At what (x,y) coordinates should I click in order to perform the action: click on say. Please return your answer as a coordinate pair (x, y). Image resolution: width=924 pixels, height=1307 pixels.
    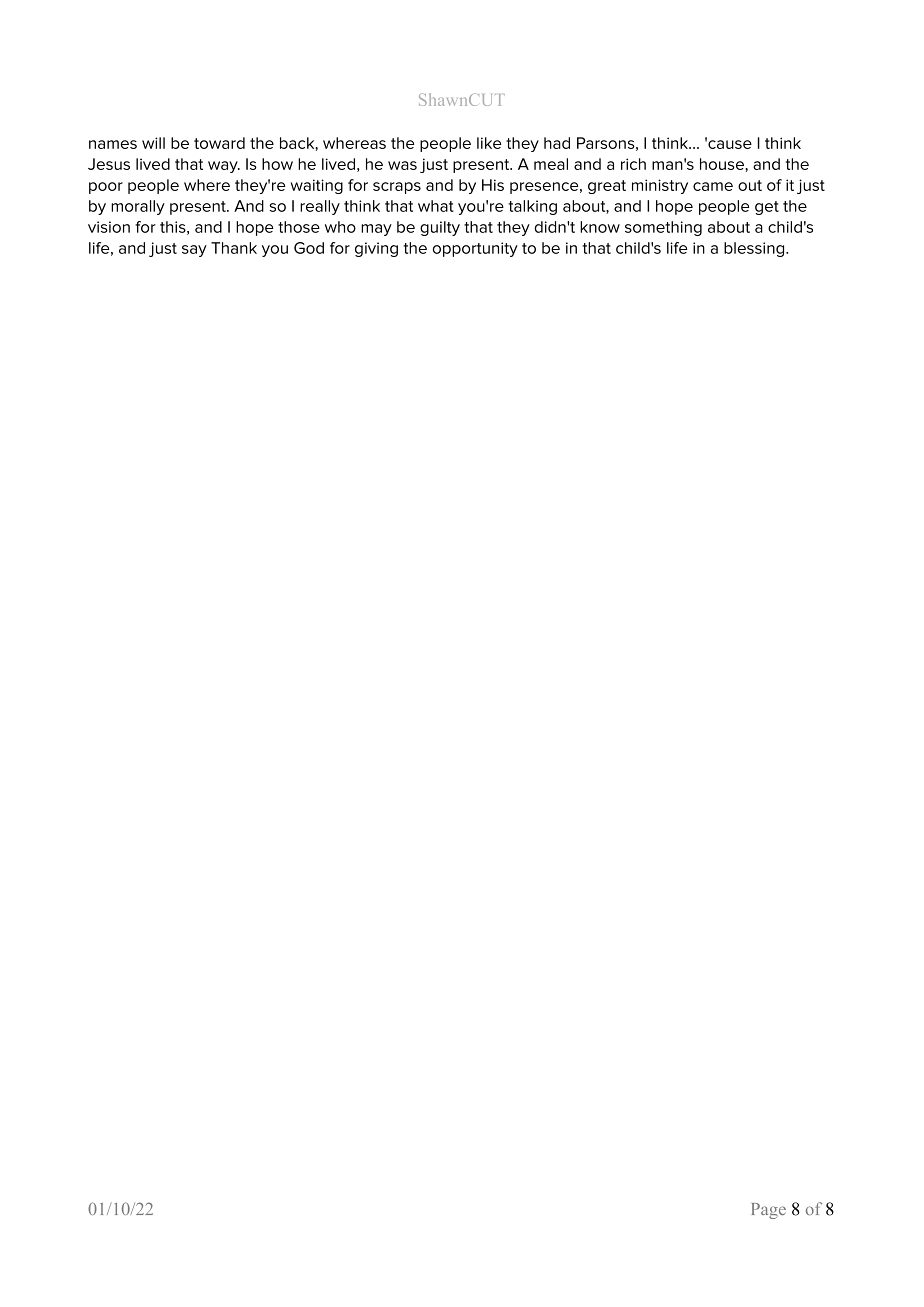
    Looking at the image, I should click on (194, 251).
